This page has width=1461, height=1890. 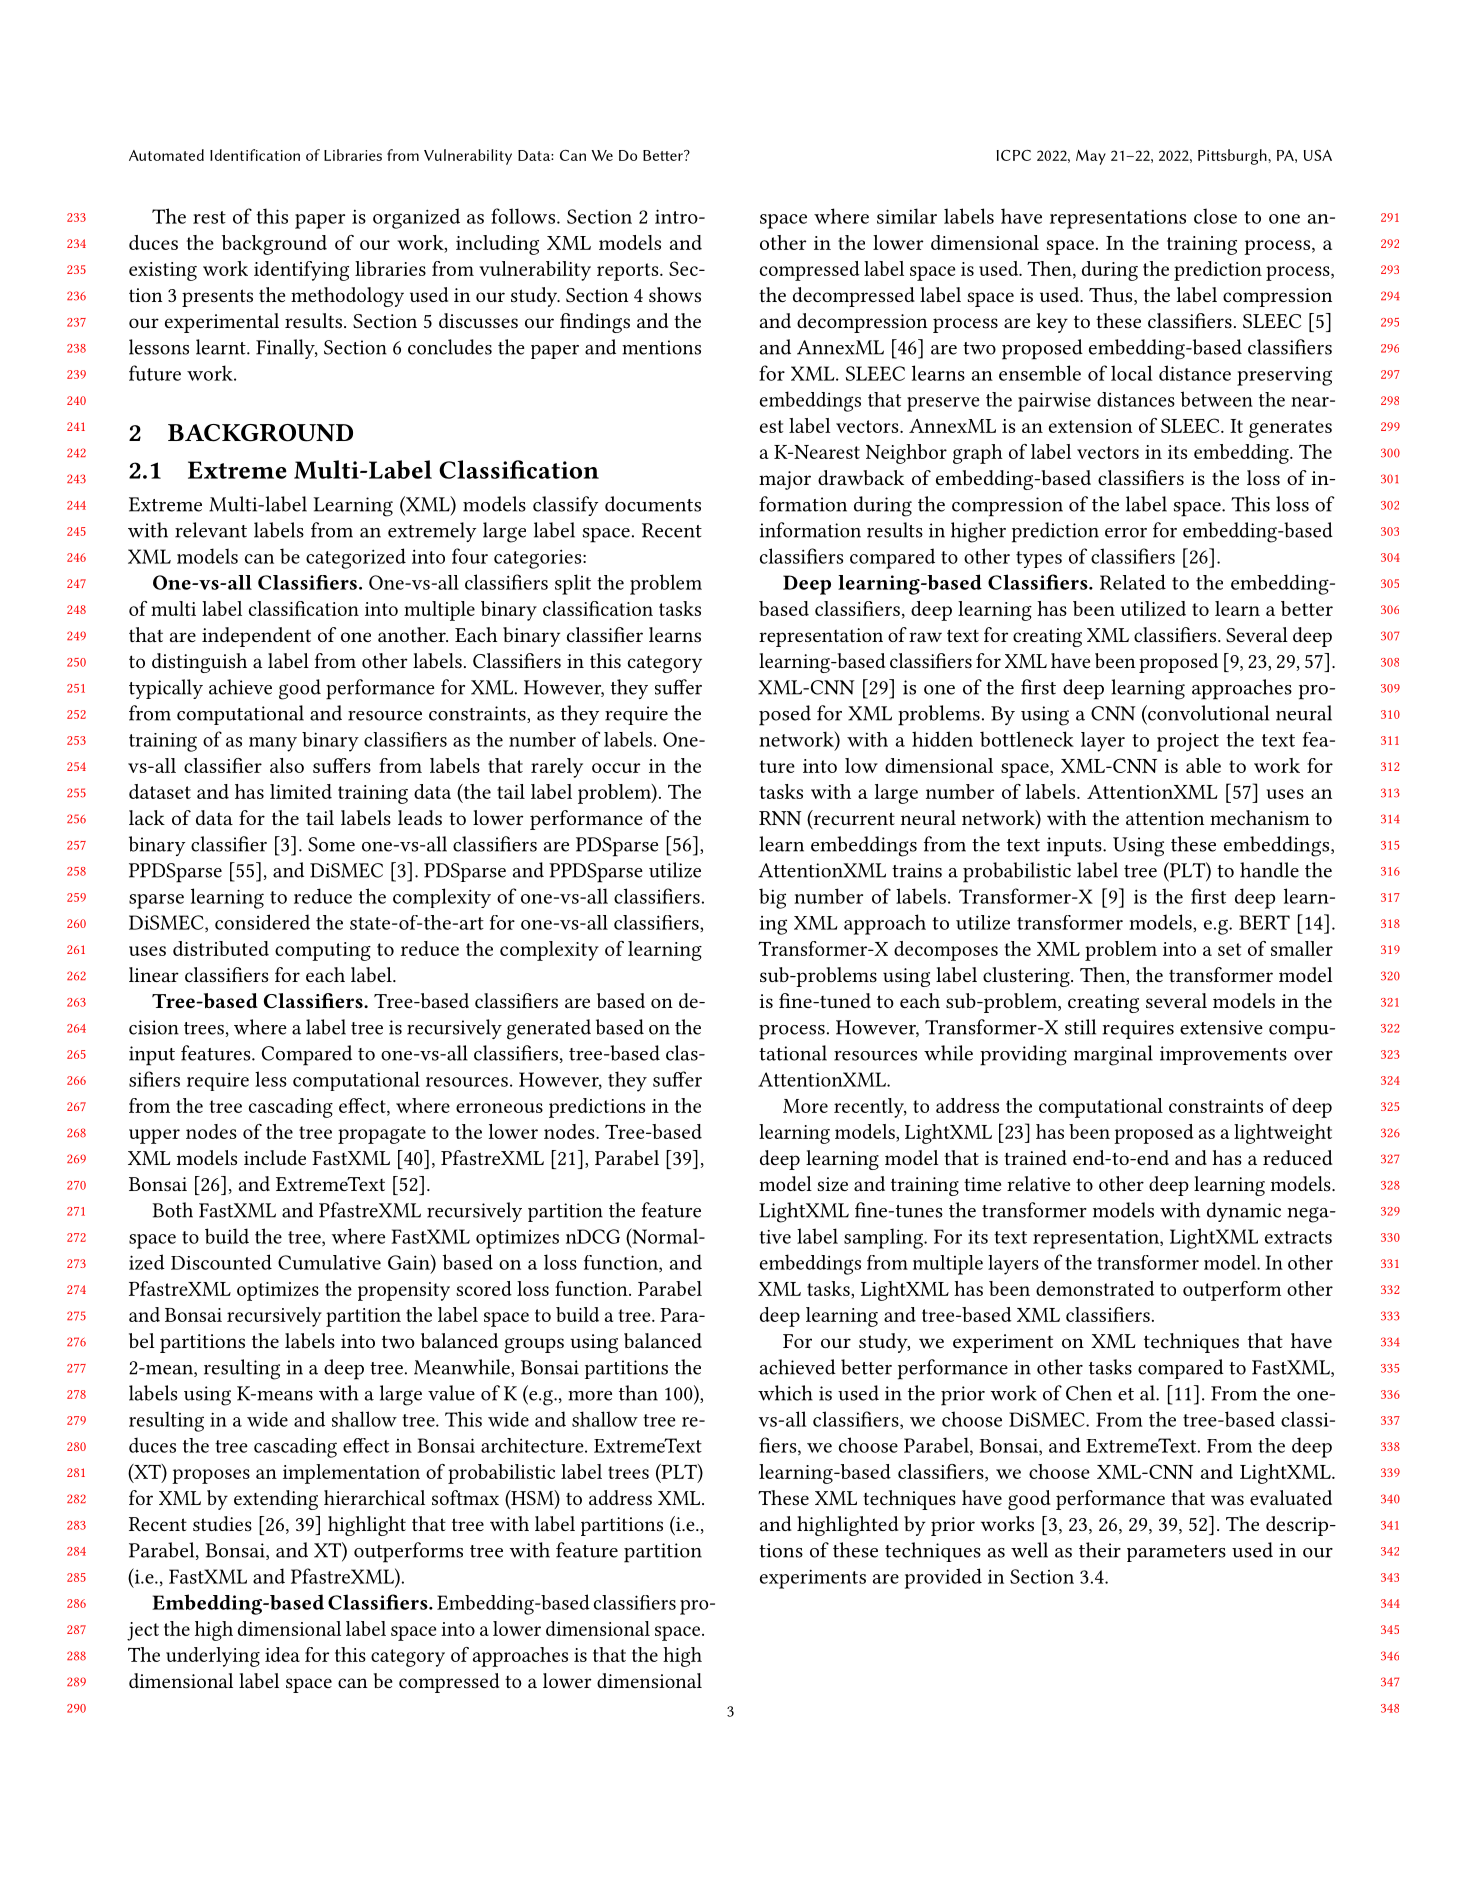 I want to click on idea, so click(x=282, y=1654).
